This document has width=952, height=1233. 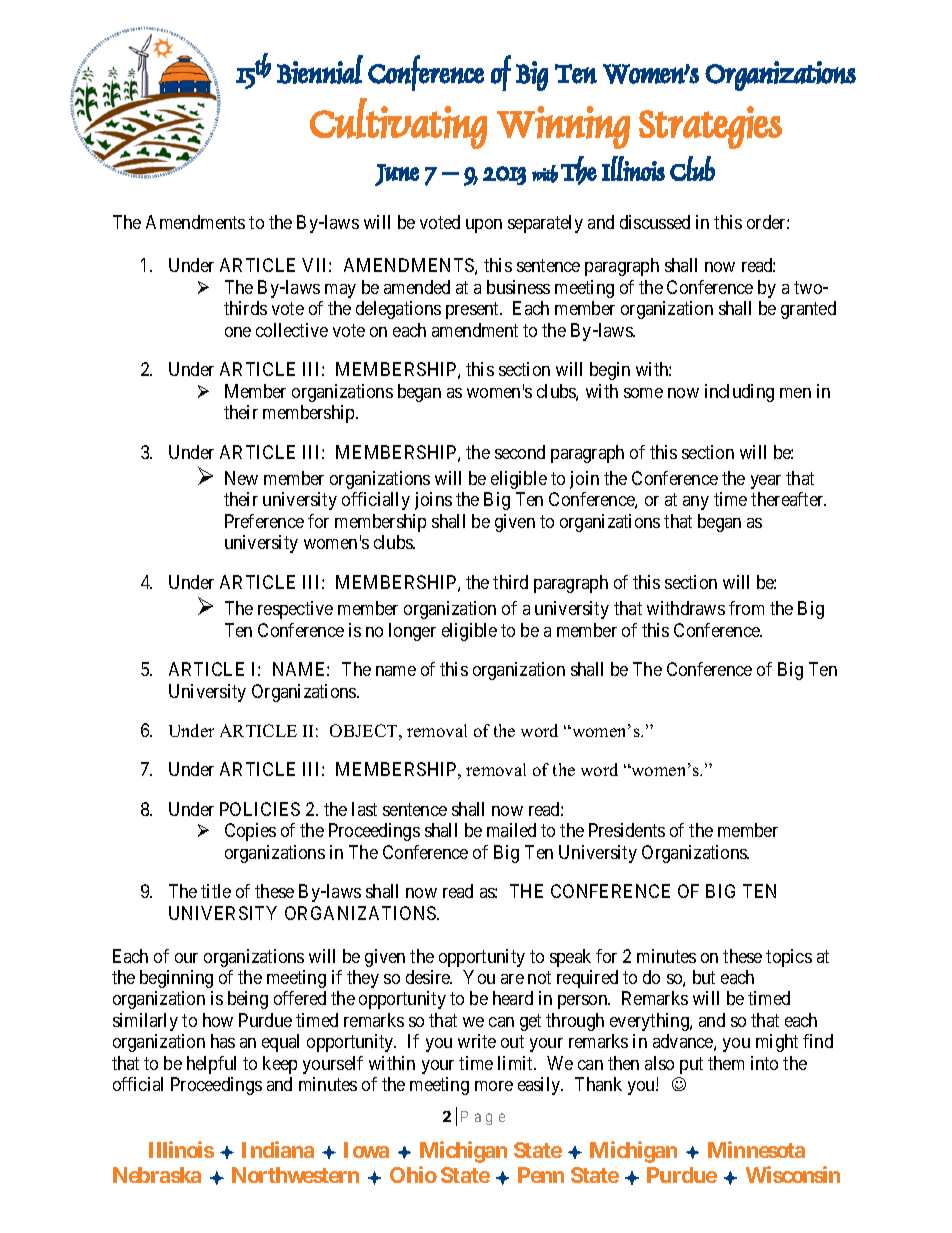 I want to click on more, so click(x=494, y=1086).
